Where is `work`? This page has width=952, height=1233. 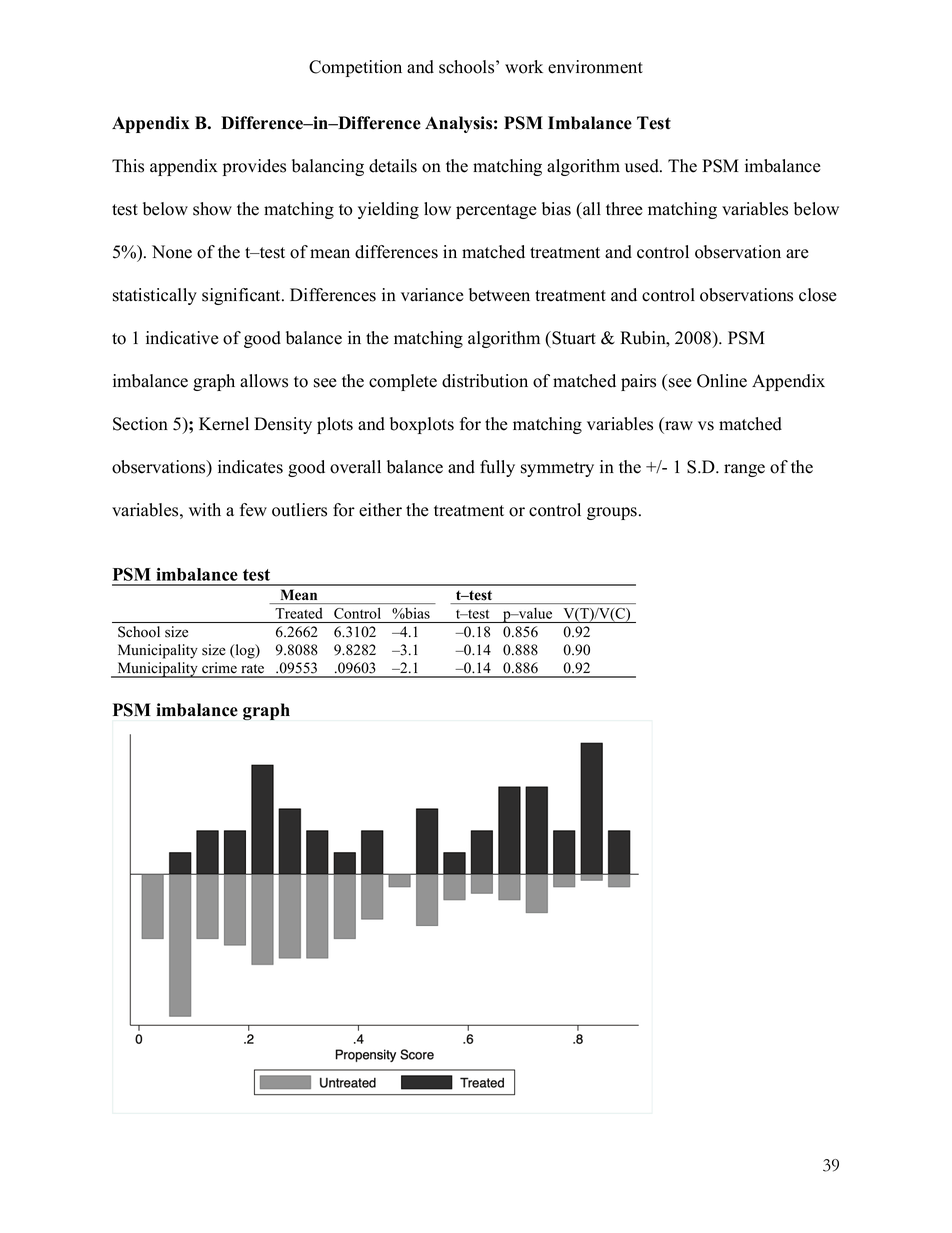
work is located at coordinates (524, 67).
